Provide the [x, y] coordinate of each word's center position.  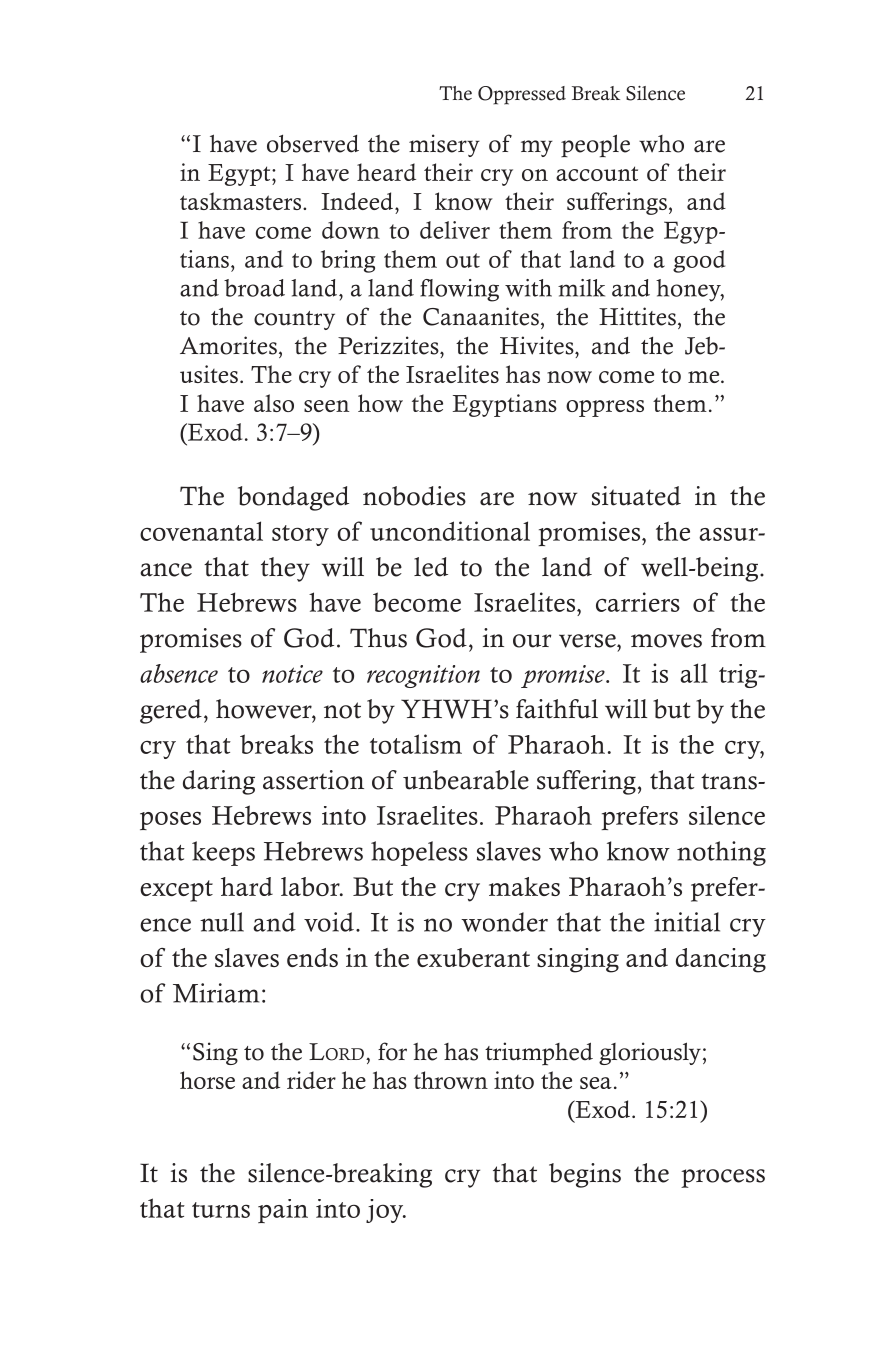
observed [313, 144]
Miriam [216, 993]
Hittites [637, 316]
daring [219, 782]
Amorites [228, 345]
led [431, 567]
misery [444, 145]
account [597, 173]
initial [687, 922]
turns [221, 1210]
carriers [638, 602]
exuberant [473, 957]
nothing [721, 853]
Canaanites [481, 316]
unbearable [466, 780]
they [285, 569]
